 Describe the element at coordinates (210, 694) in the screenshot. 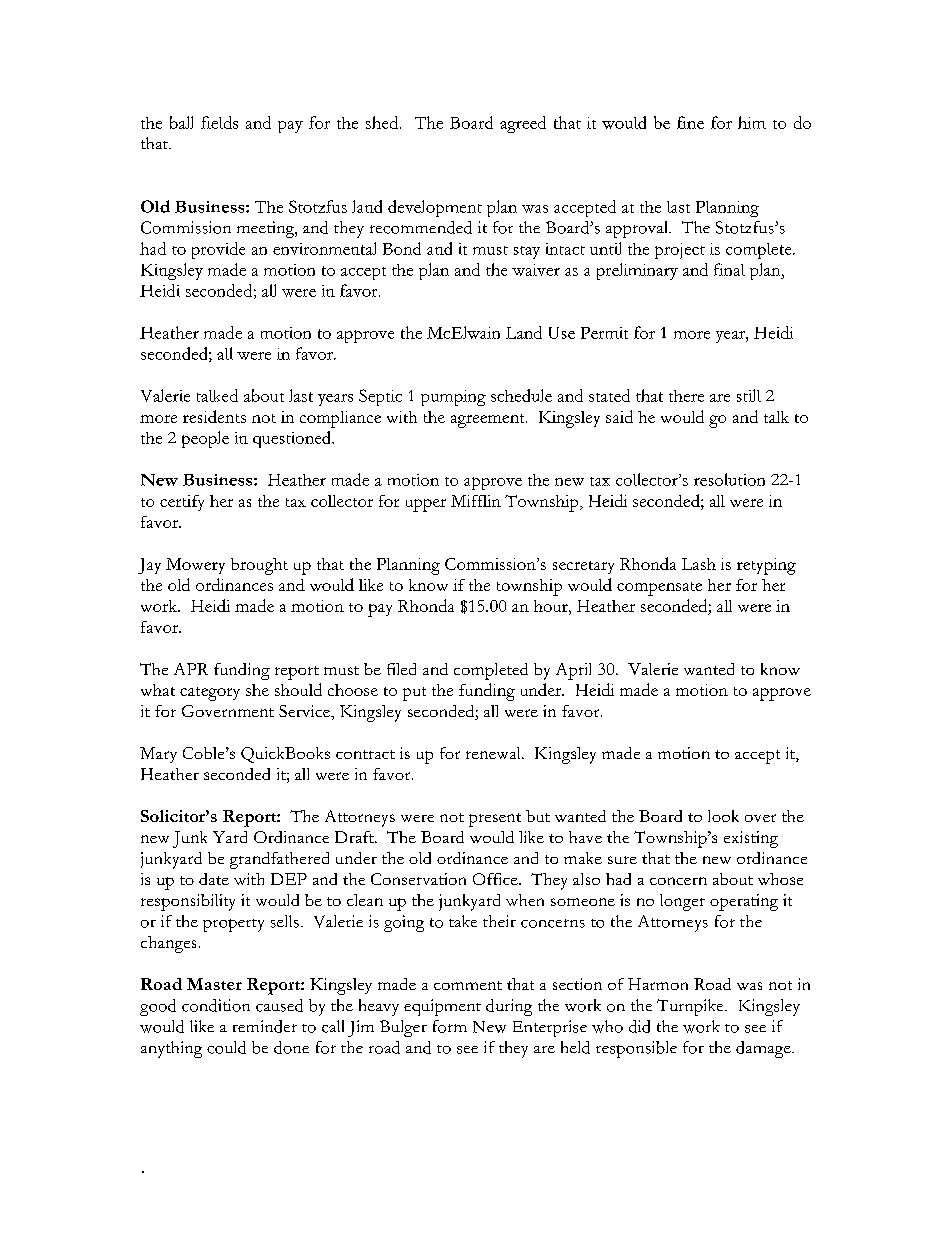

I see `category` at that location.
